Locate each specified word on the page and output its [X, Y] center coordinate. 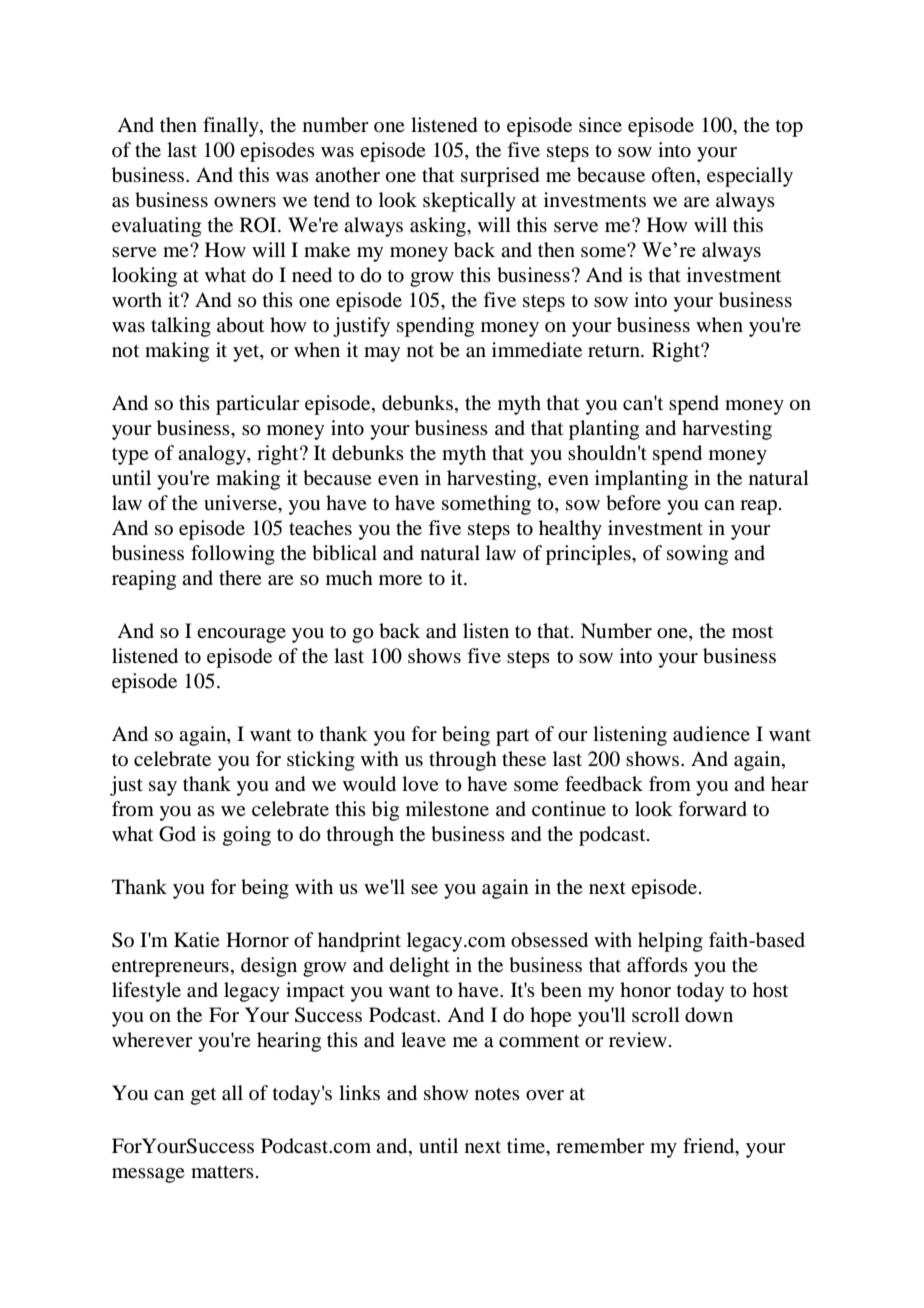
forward [712, 809]
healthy [570, 530]
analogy [213, 455]
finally [232, 127]
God [177, 834]
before [633, 503]
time [527, 1145]
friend [710, 1147]
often [675, 175]
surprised [500, 177]
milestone [447, 808]
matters [222, 1172]
